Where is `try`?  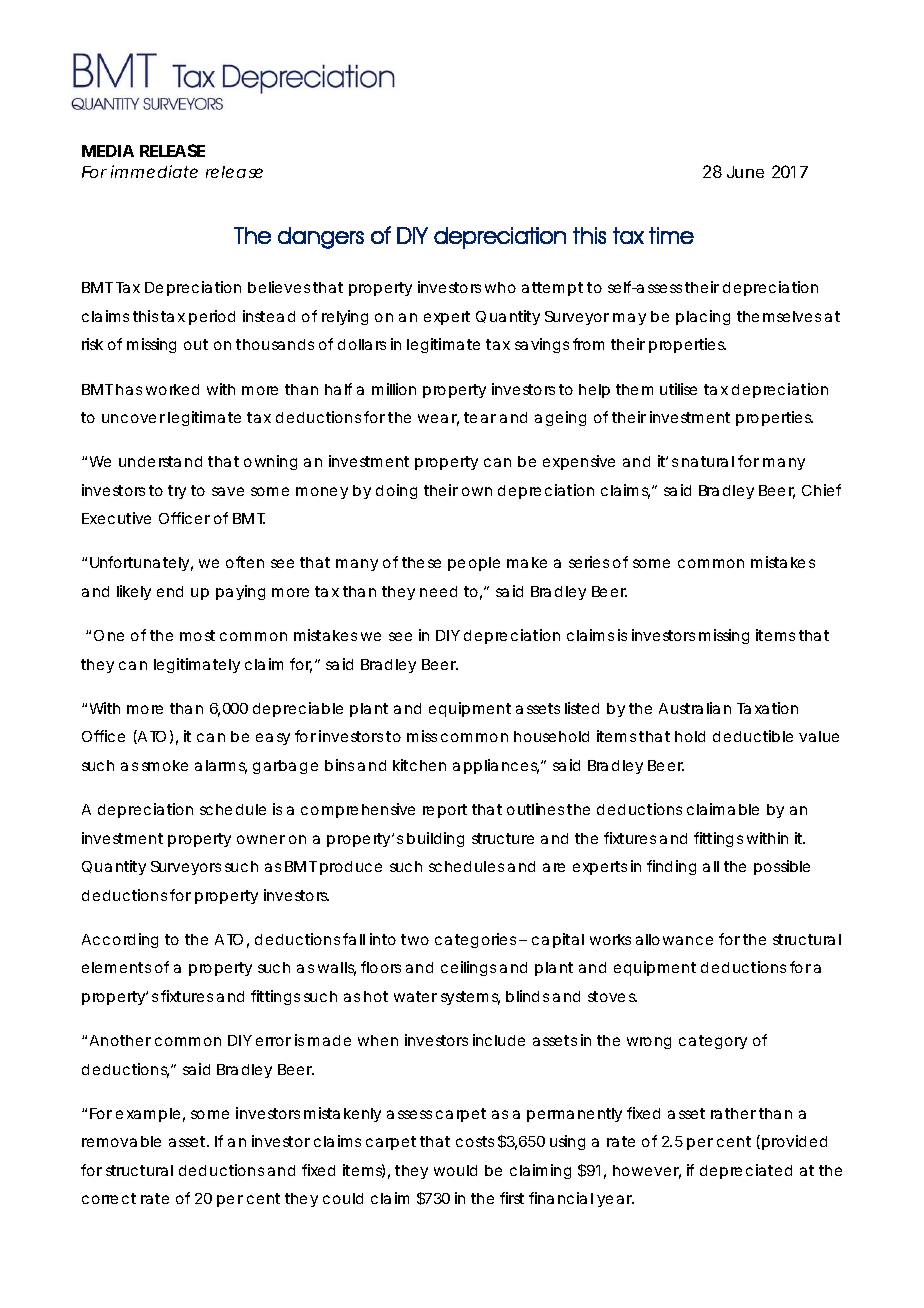 try is located at coordinates (177, 492).
